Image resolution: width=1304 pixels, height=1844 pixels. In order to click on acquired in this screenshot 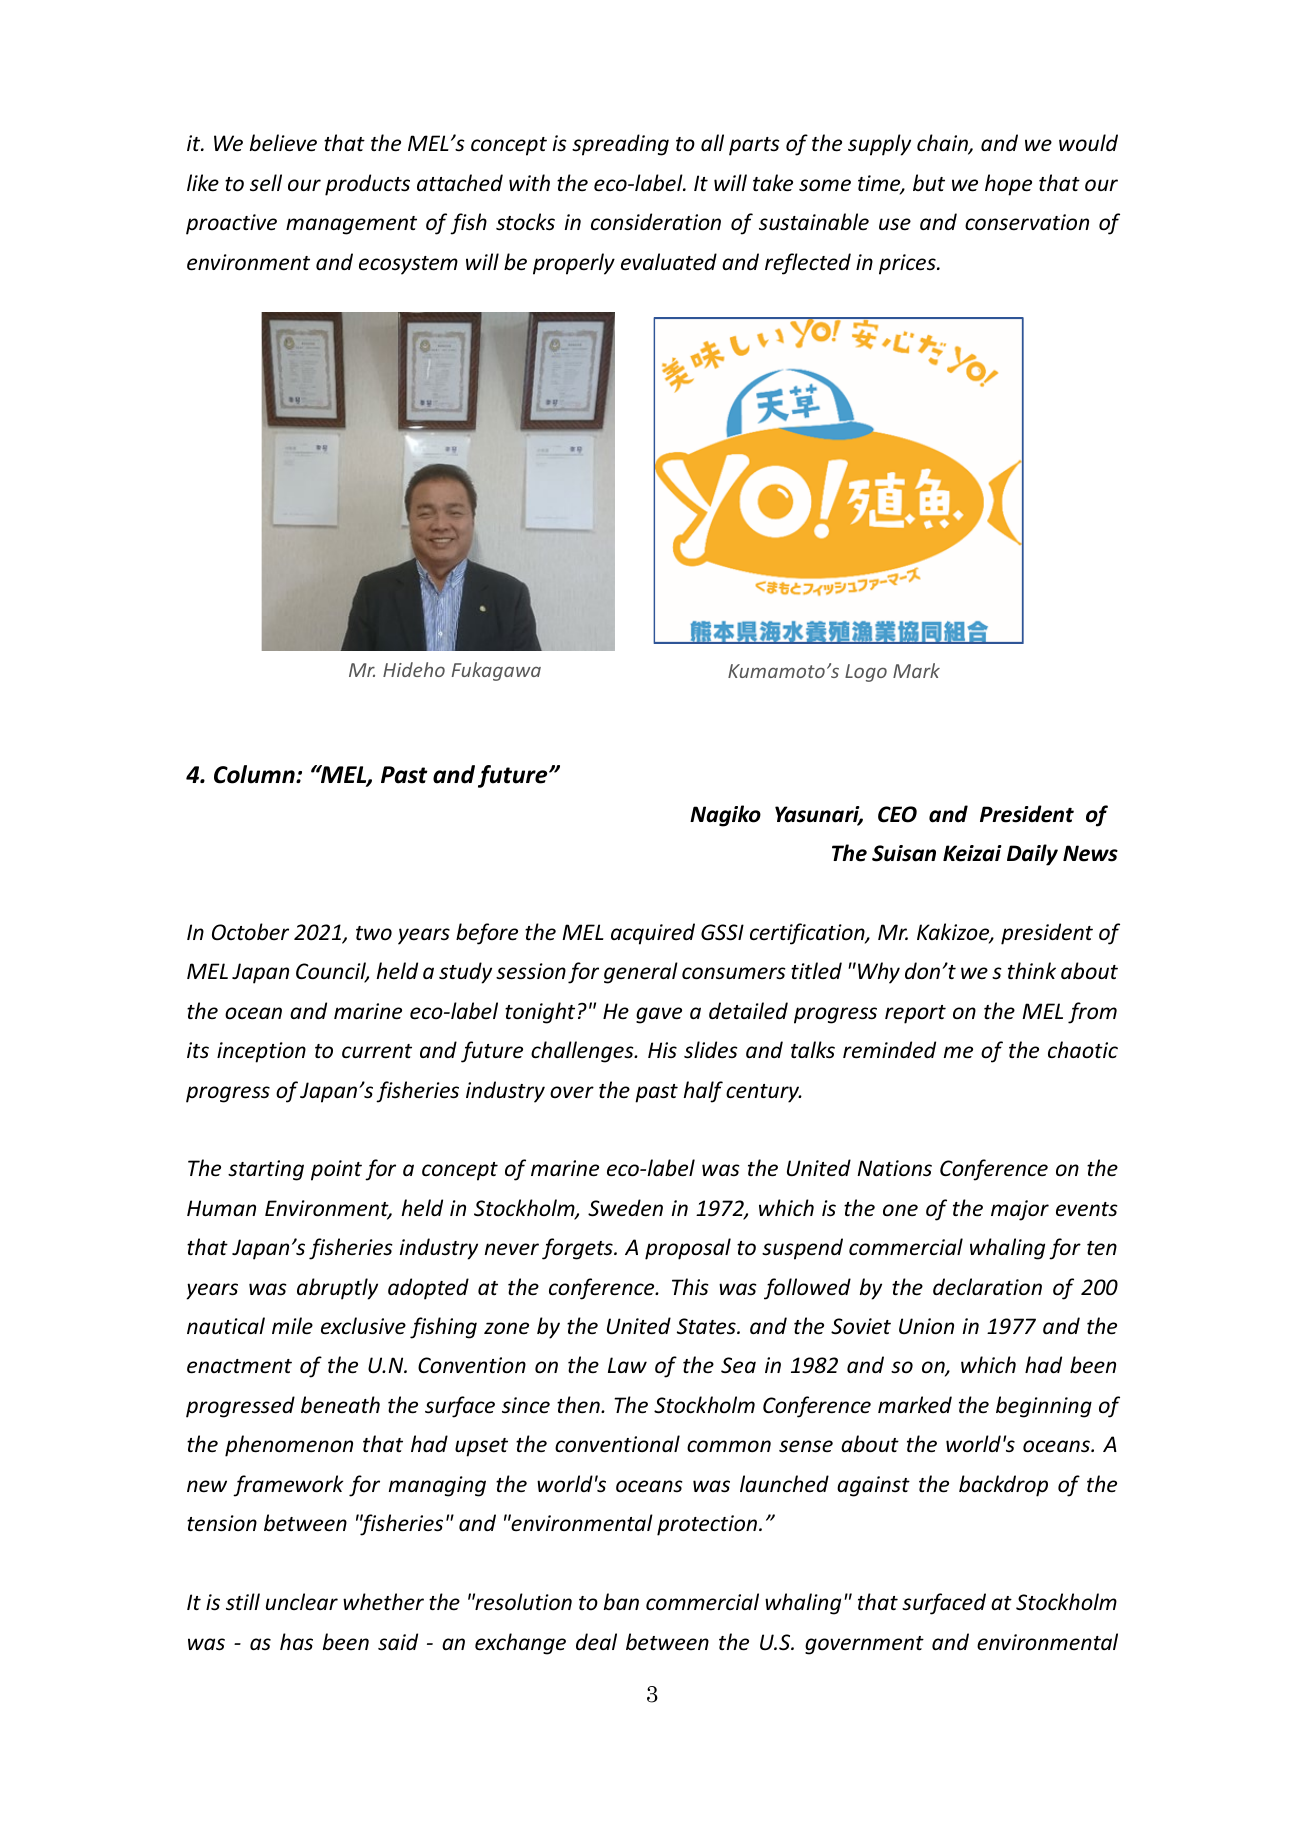, I will do `click(653, 934)`.
